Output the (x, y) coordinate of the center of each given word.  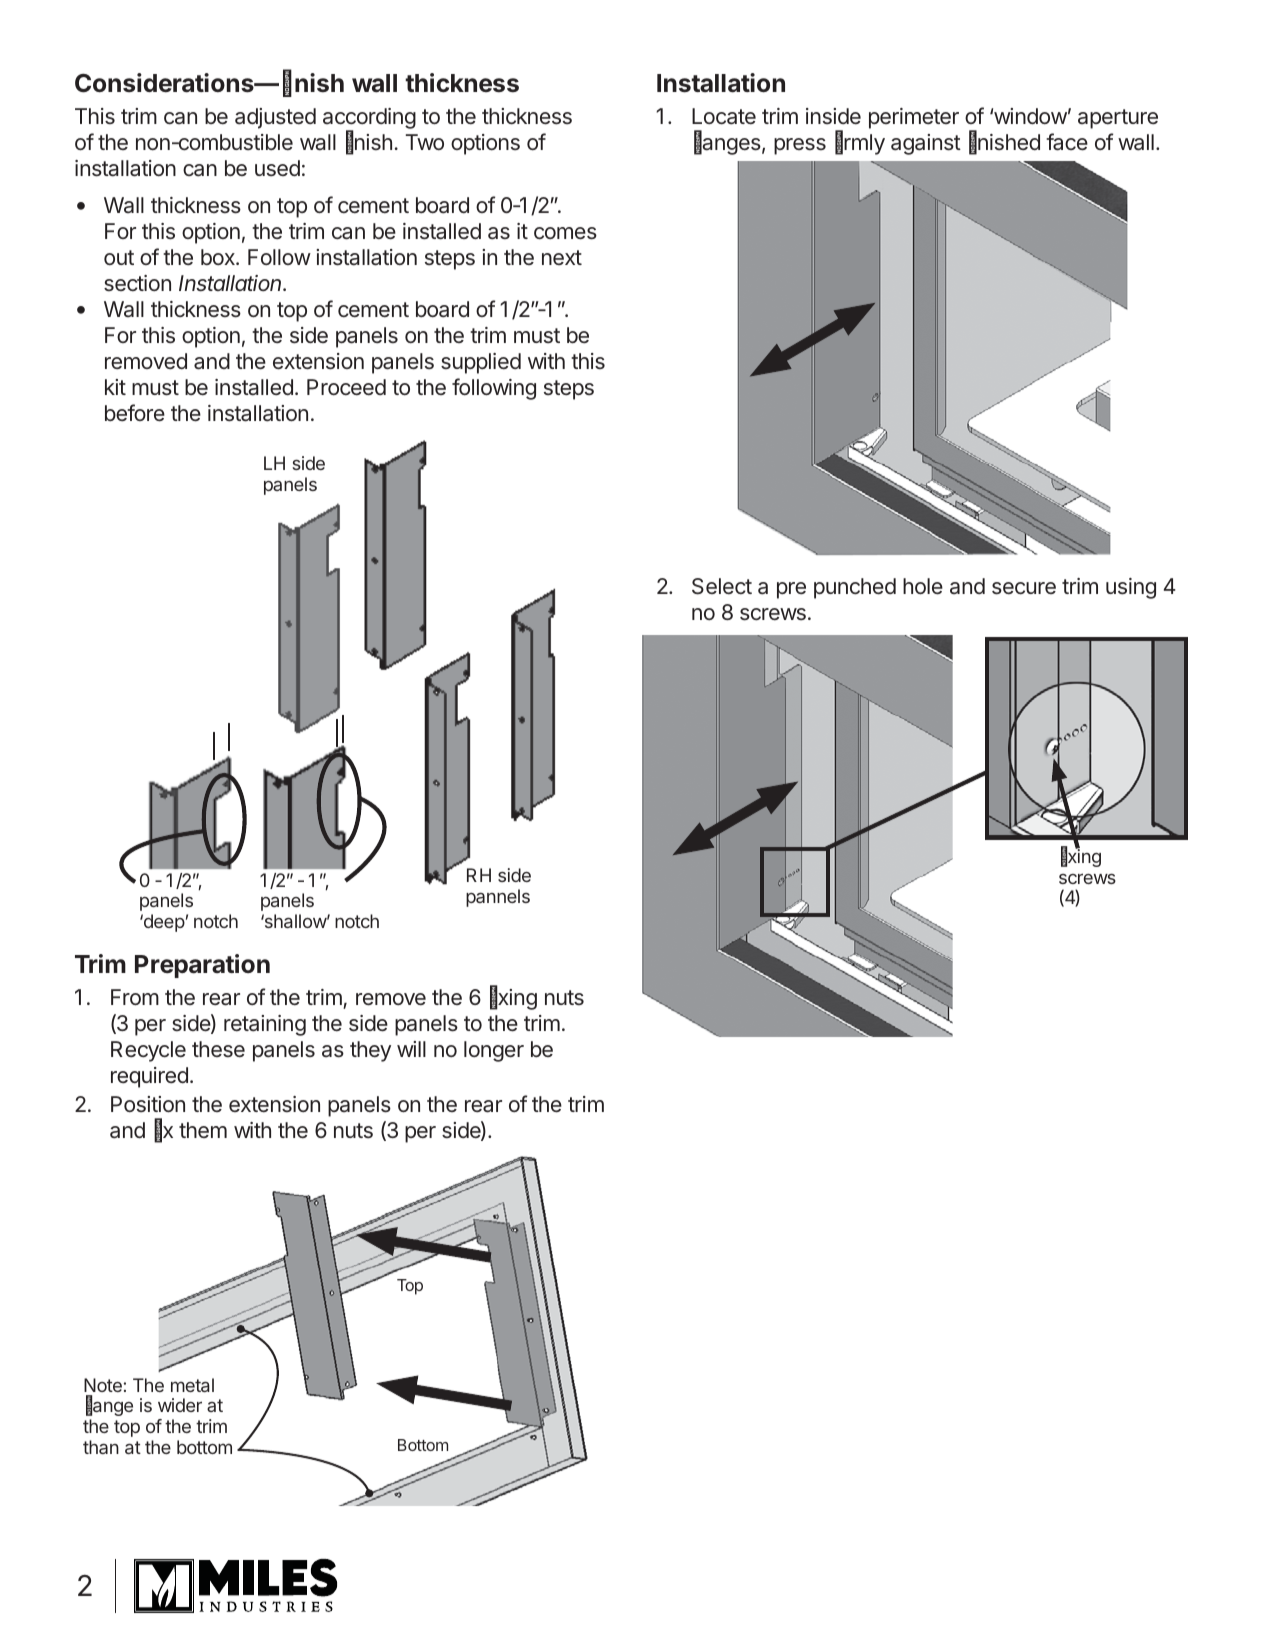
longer (494, 1051)
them (203, 1130)
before (135, 413)
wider (180, 1405)
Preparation (202, 966)
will (411, 1049)
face (1067, 142)
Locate (724, 116)
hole (923, 586)
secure (1024, 588)
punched (855, 588)
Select (722, 586)
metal (192, 1385)
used (277, 168)
